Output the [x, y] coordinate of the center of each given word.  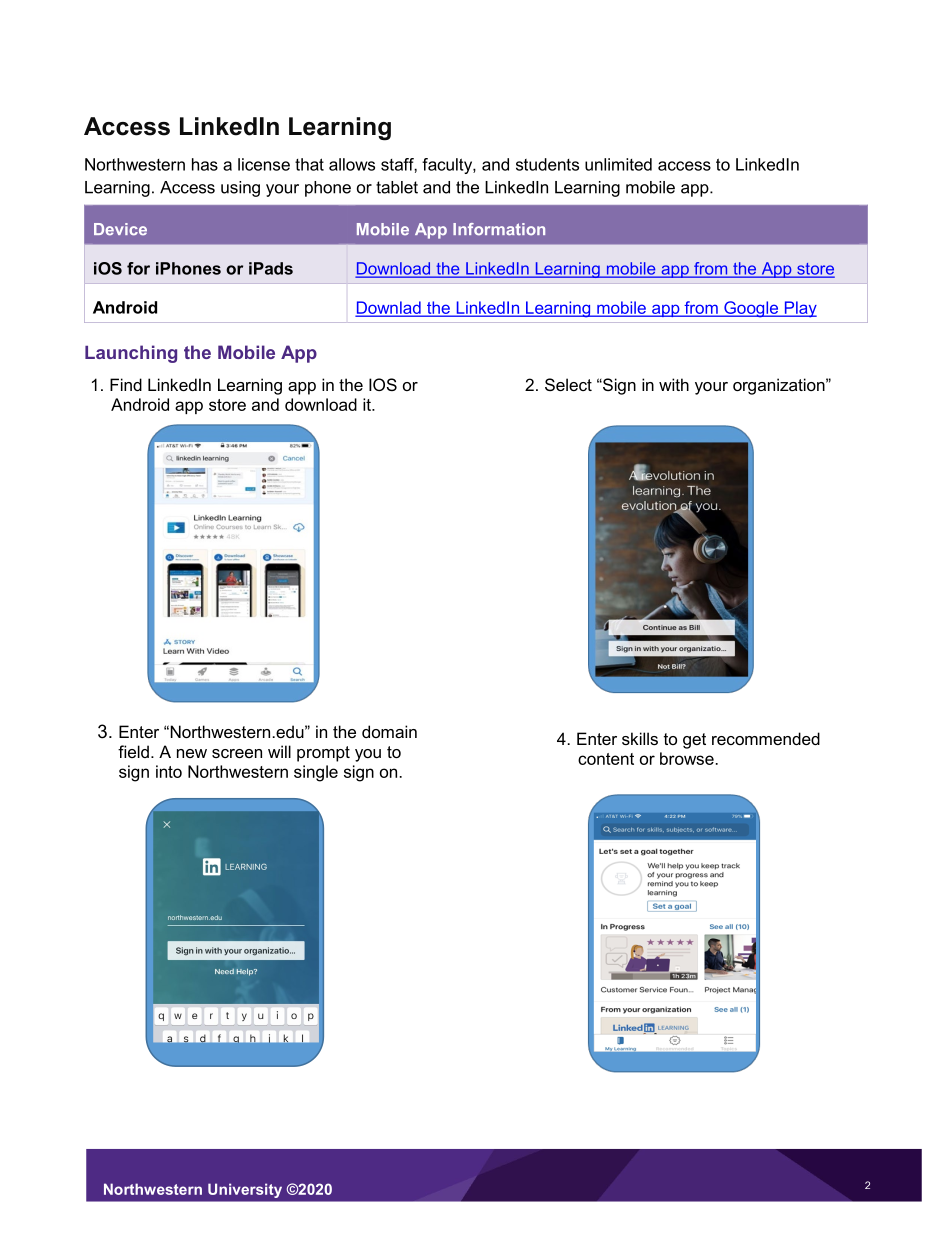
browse [687, 758]
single [316, 773]
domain [389, 731]
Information [499, 229]
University [245, 1190]
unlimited [618, 164]
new [192, 753]
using [240, 189]
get [694, 741]
